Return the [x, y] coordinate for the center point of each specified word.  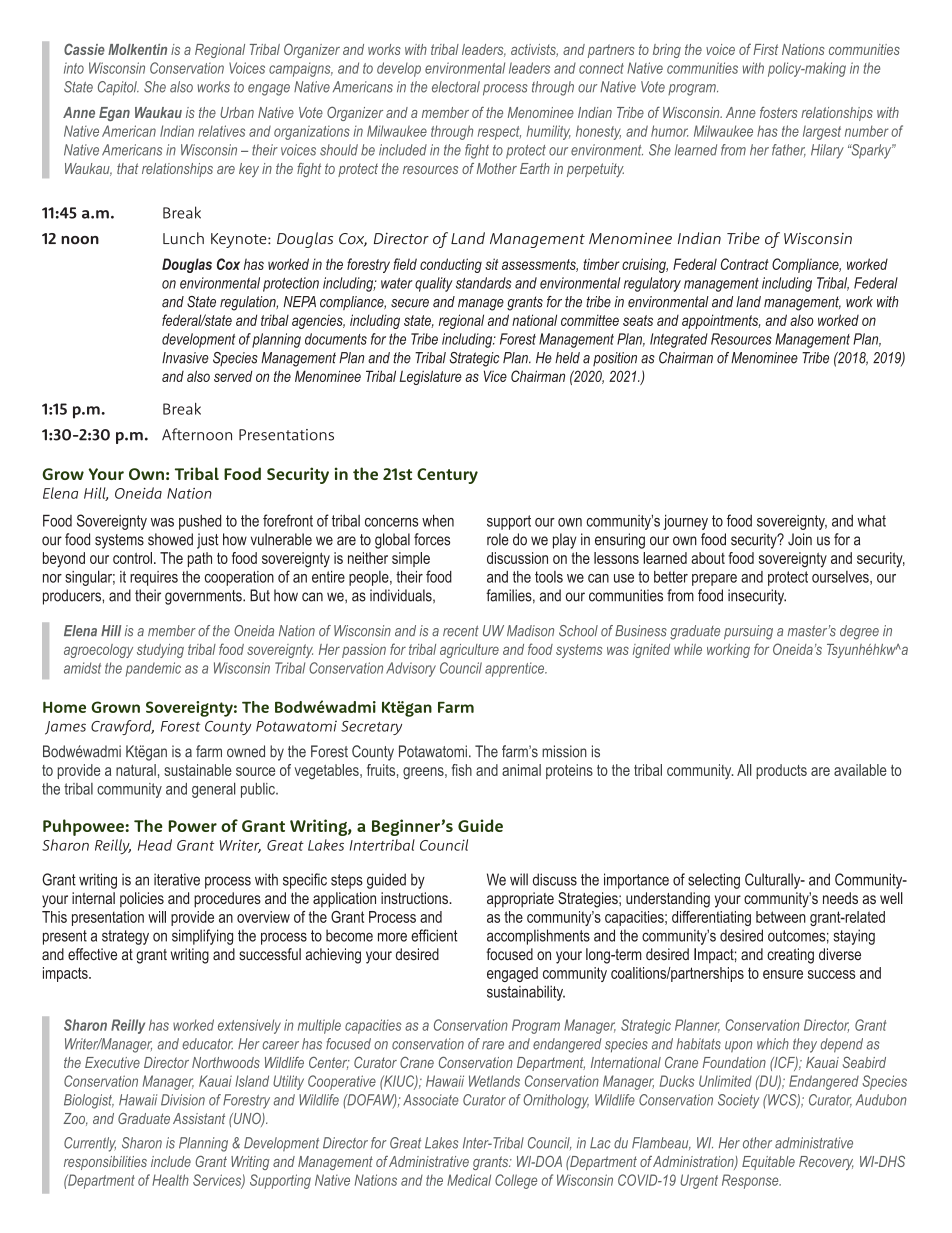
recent [461, 631]
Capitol [118, 88]
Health [170, 1180]
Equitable [768, 1163]
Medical [469, 1180]
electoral [456, 87]
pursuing [748, 632]
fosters [779, 112]
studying [160, 651]
